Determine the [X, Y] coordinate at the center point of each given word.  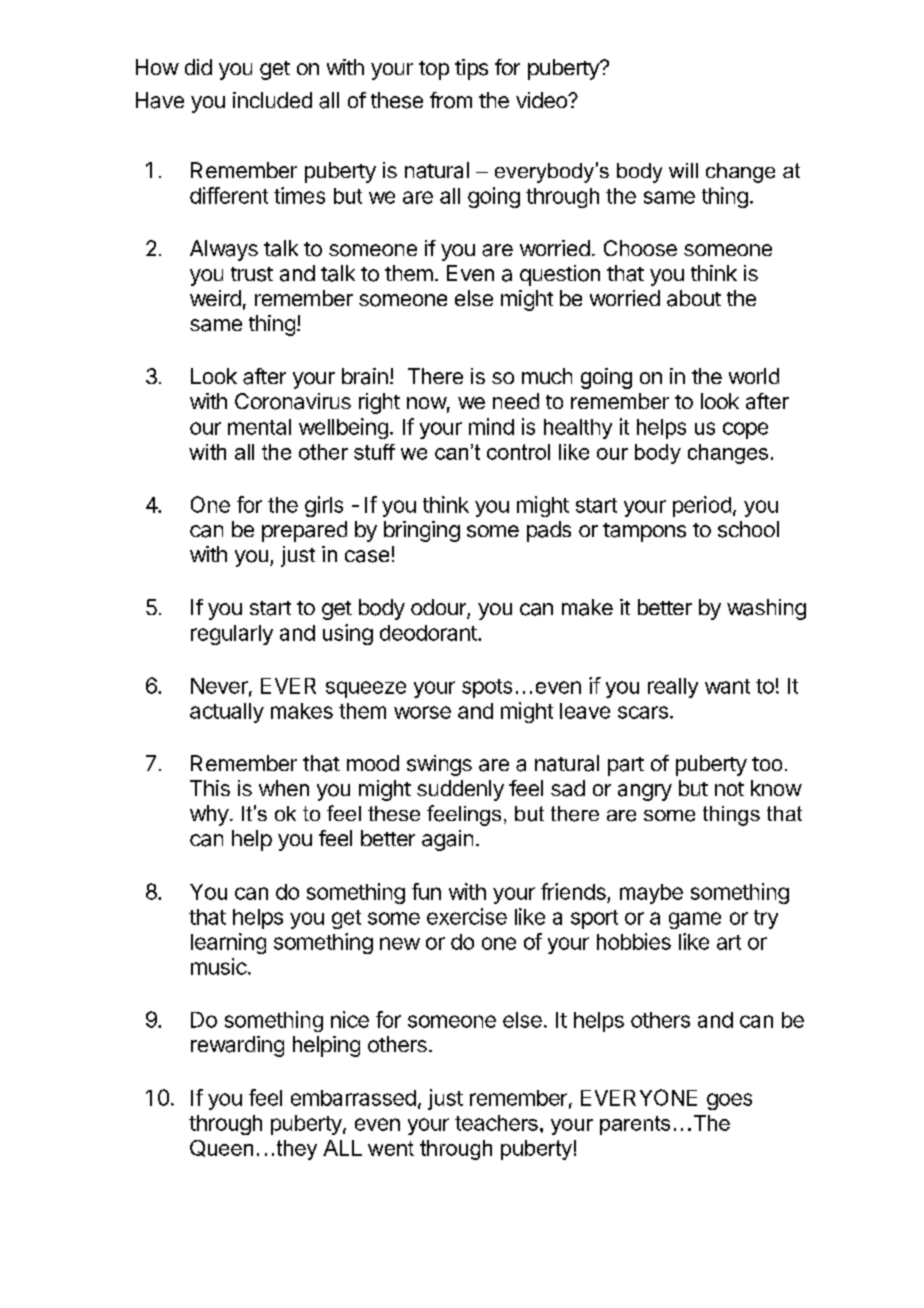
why [209, 815]
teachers [496, 1123]
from [451, 100]
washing [766, 609]
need [516, 401]
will [683, 170]
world [754, 376]
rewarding [237, 1046]
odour [439, 608]
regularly [232, 635]
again [447, 840]
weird [215, 298]
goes [729, 1101]
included [272, 100]
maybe [651, 894]
